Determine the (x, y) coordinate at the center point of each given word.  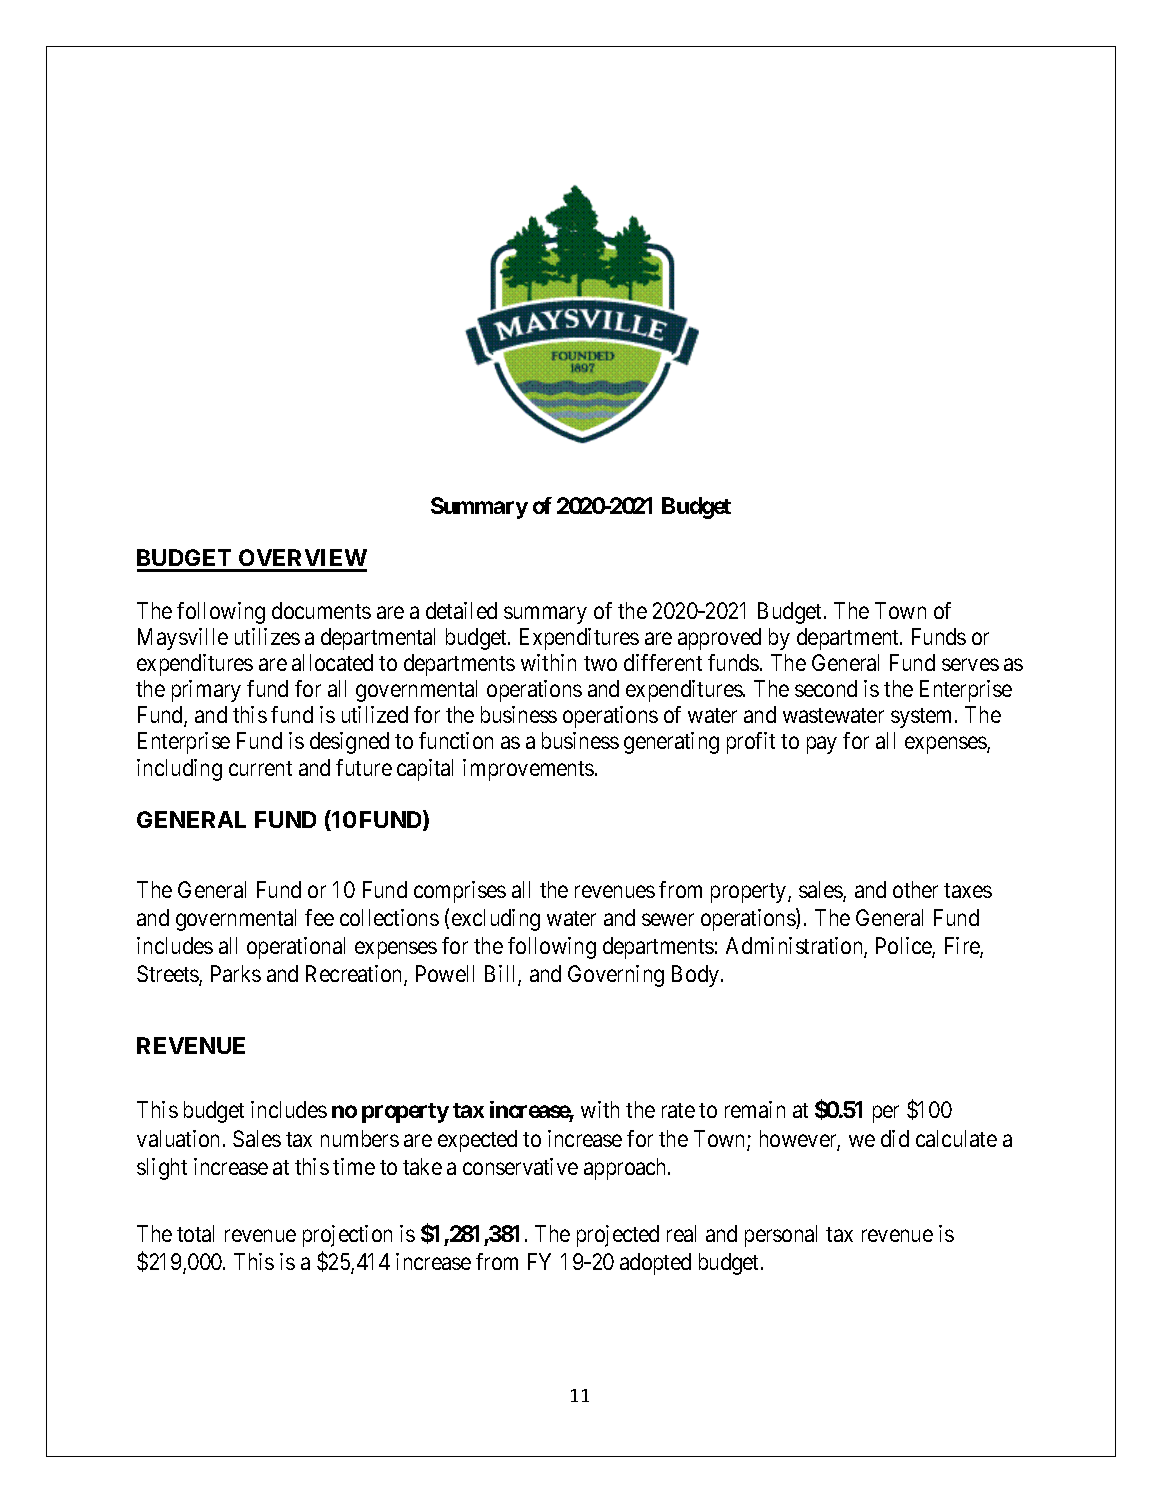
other (915, 889)
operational (296, 948)
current (260, 768)
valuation (178, 1138)
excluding (496, 920)
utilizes (267, 636)
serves (970, 665)
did (895, 1138)
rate (678, 1110)
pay (822, 745)
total (195, 1233)
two (600, 663)
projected (618, 1236)
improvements (528, 770)
